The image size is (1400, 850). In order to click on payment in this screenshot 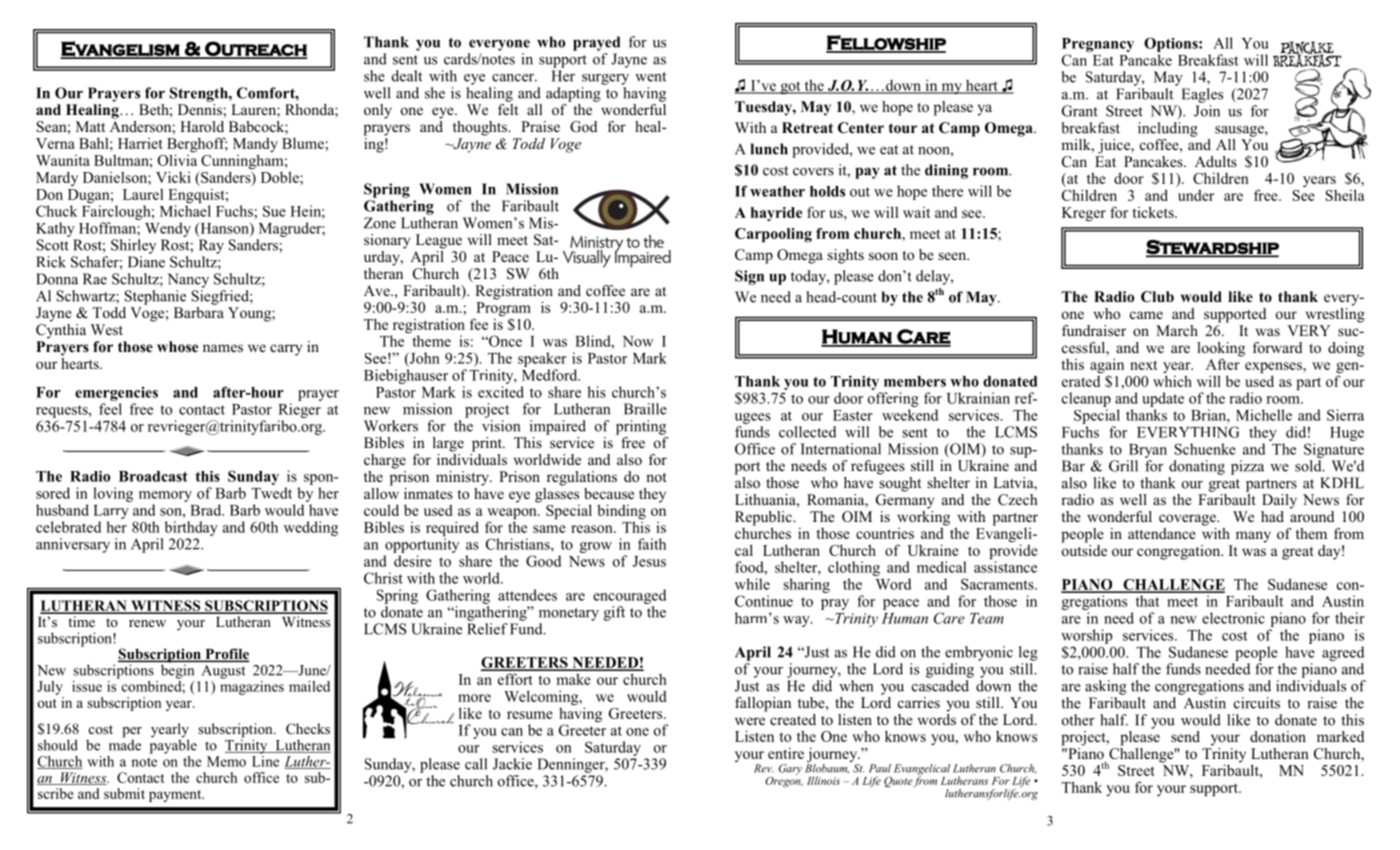, I will do `click(176, 796)`.
